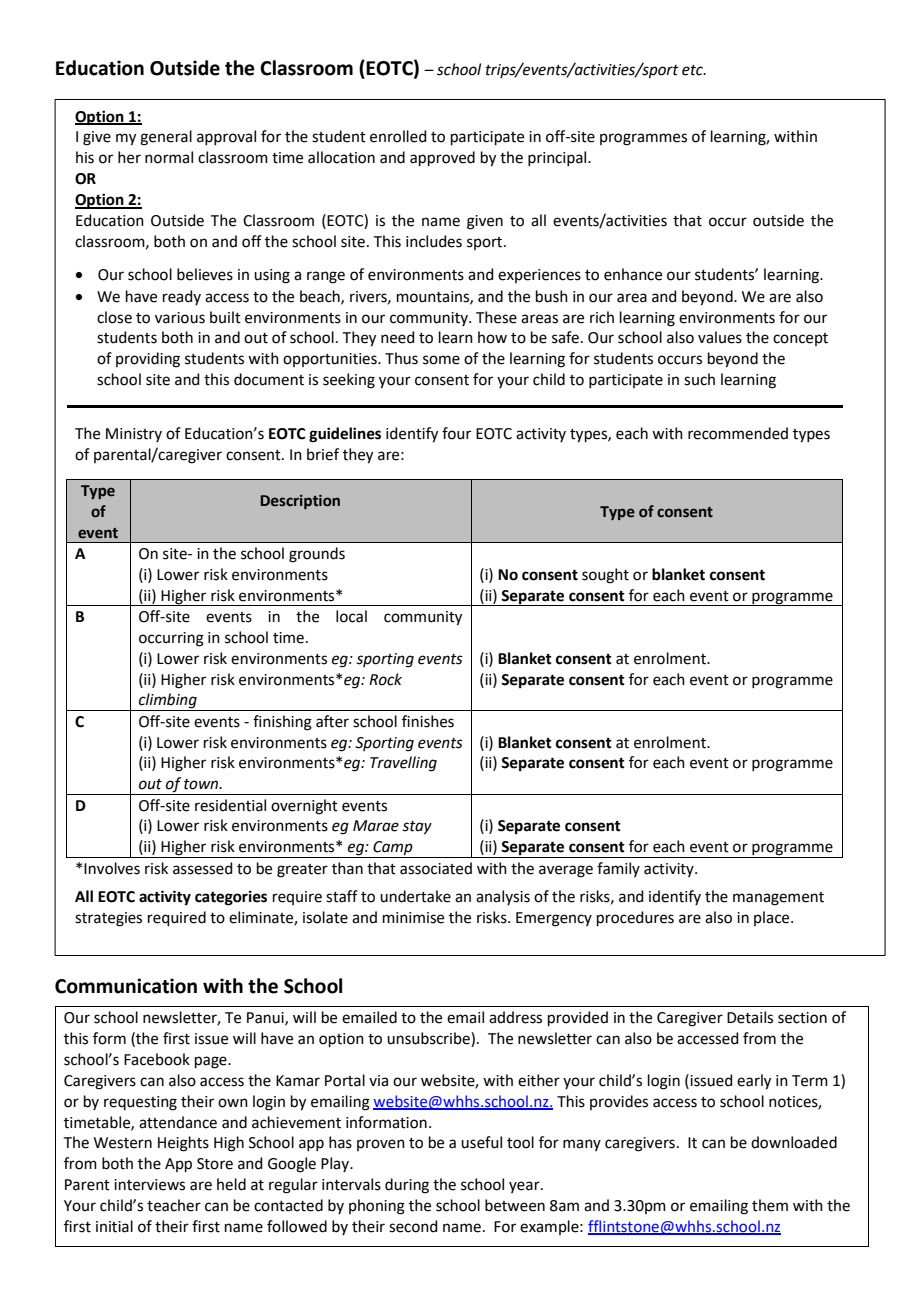 The image size is (924, 1308). Describe the element at coordinates (605, 576) in the document. I see `sought` at that location.
